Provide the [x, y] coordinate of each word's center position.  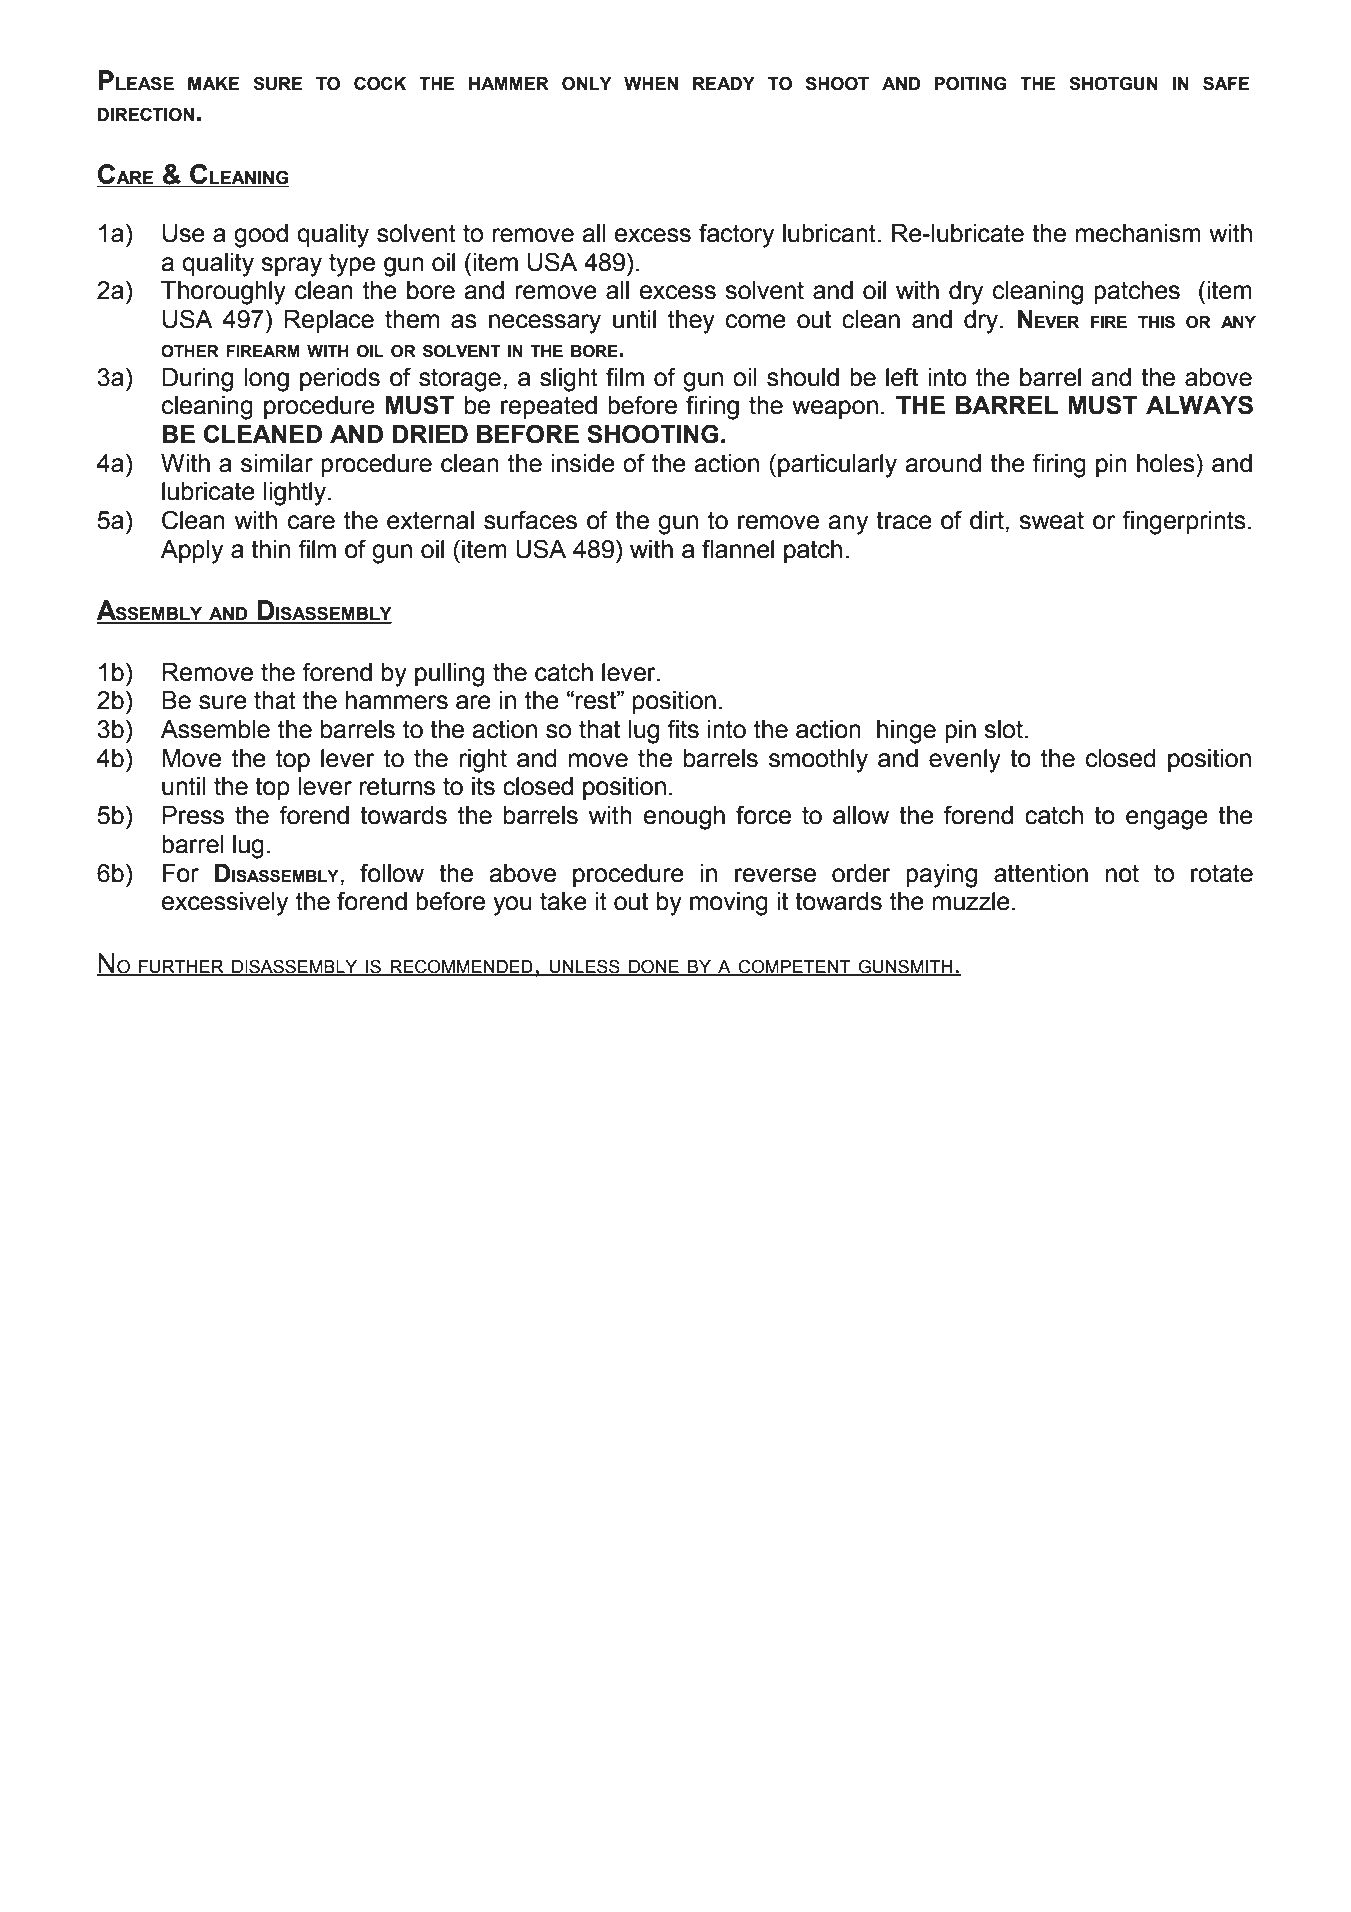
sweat [1051, 520]
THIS [1156, 322]
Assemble [215, 729]
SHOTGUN [1113, 84]
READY [724, 83]
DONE [654, 967]
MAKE [214, 83]
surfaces [530, 520]
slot [1003, 729]
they [691, 322]
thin [270, 549]
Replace [329, 321]
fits [683, 729]
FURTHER [181, 967]
